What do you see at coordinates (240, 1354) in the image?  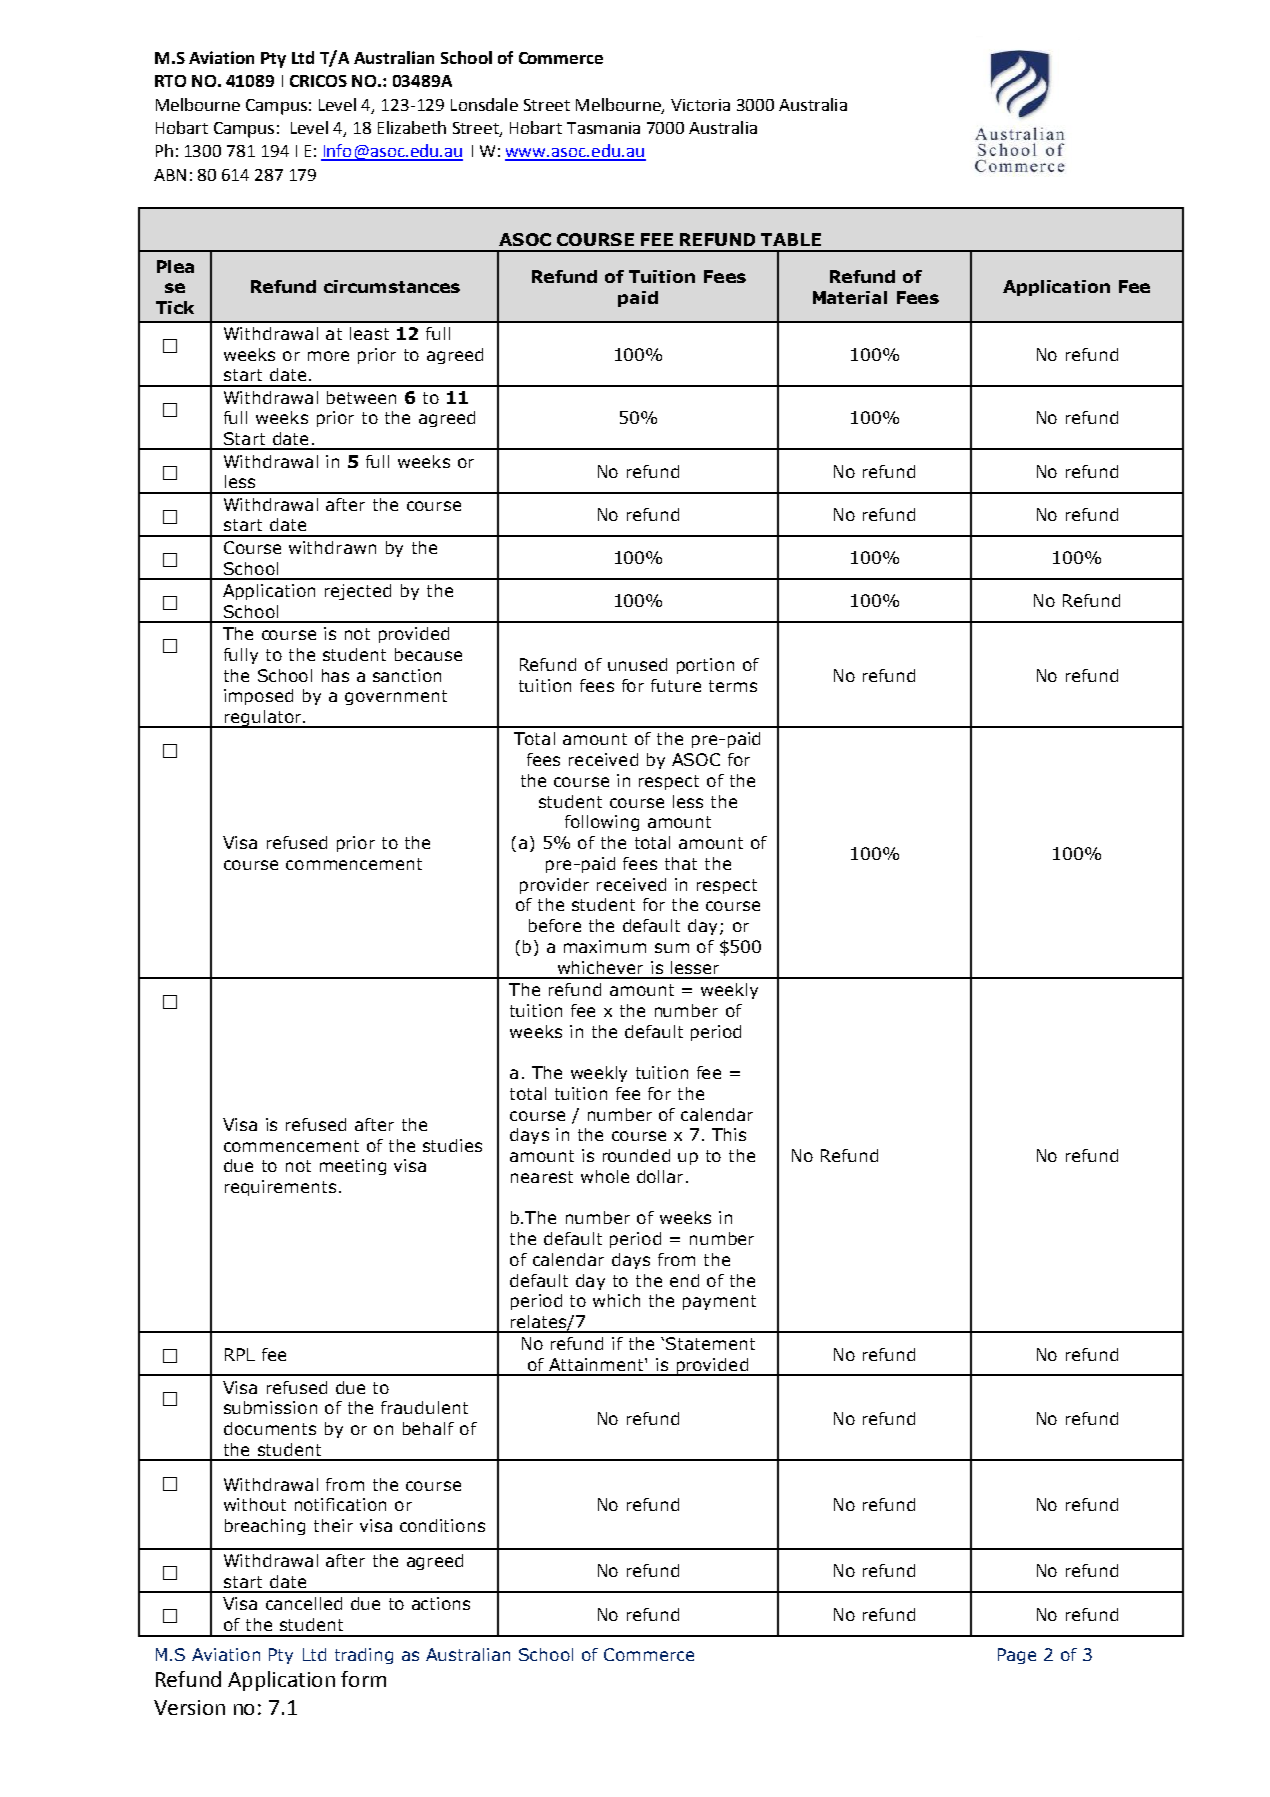 I see `RPL` at bounding box center [240, 1354].
